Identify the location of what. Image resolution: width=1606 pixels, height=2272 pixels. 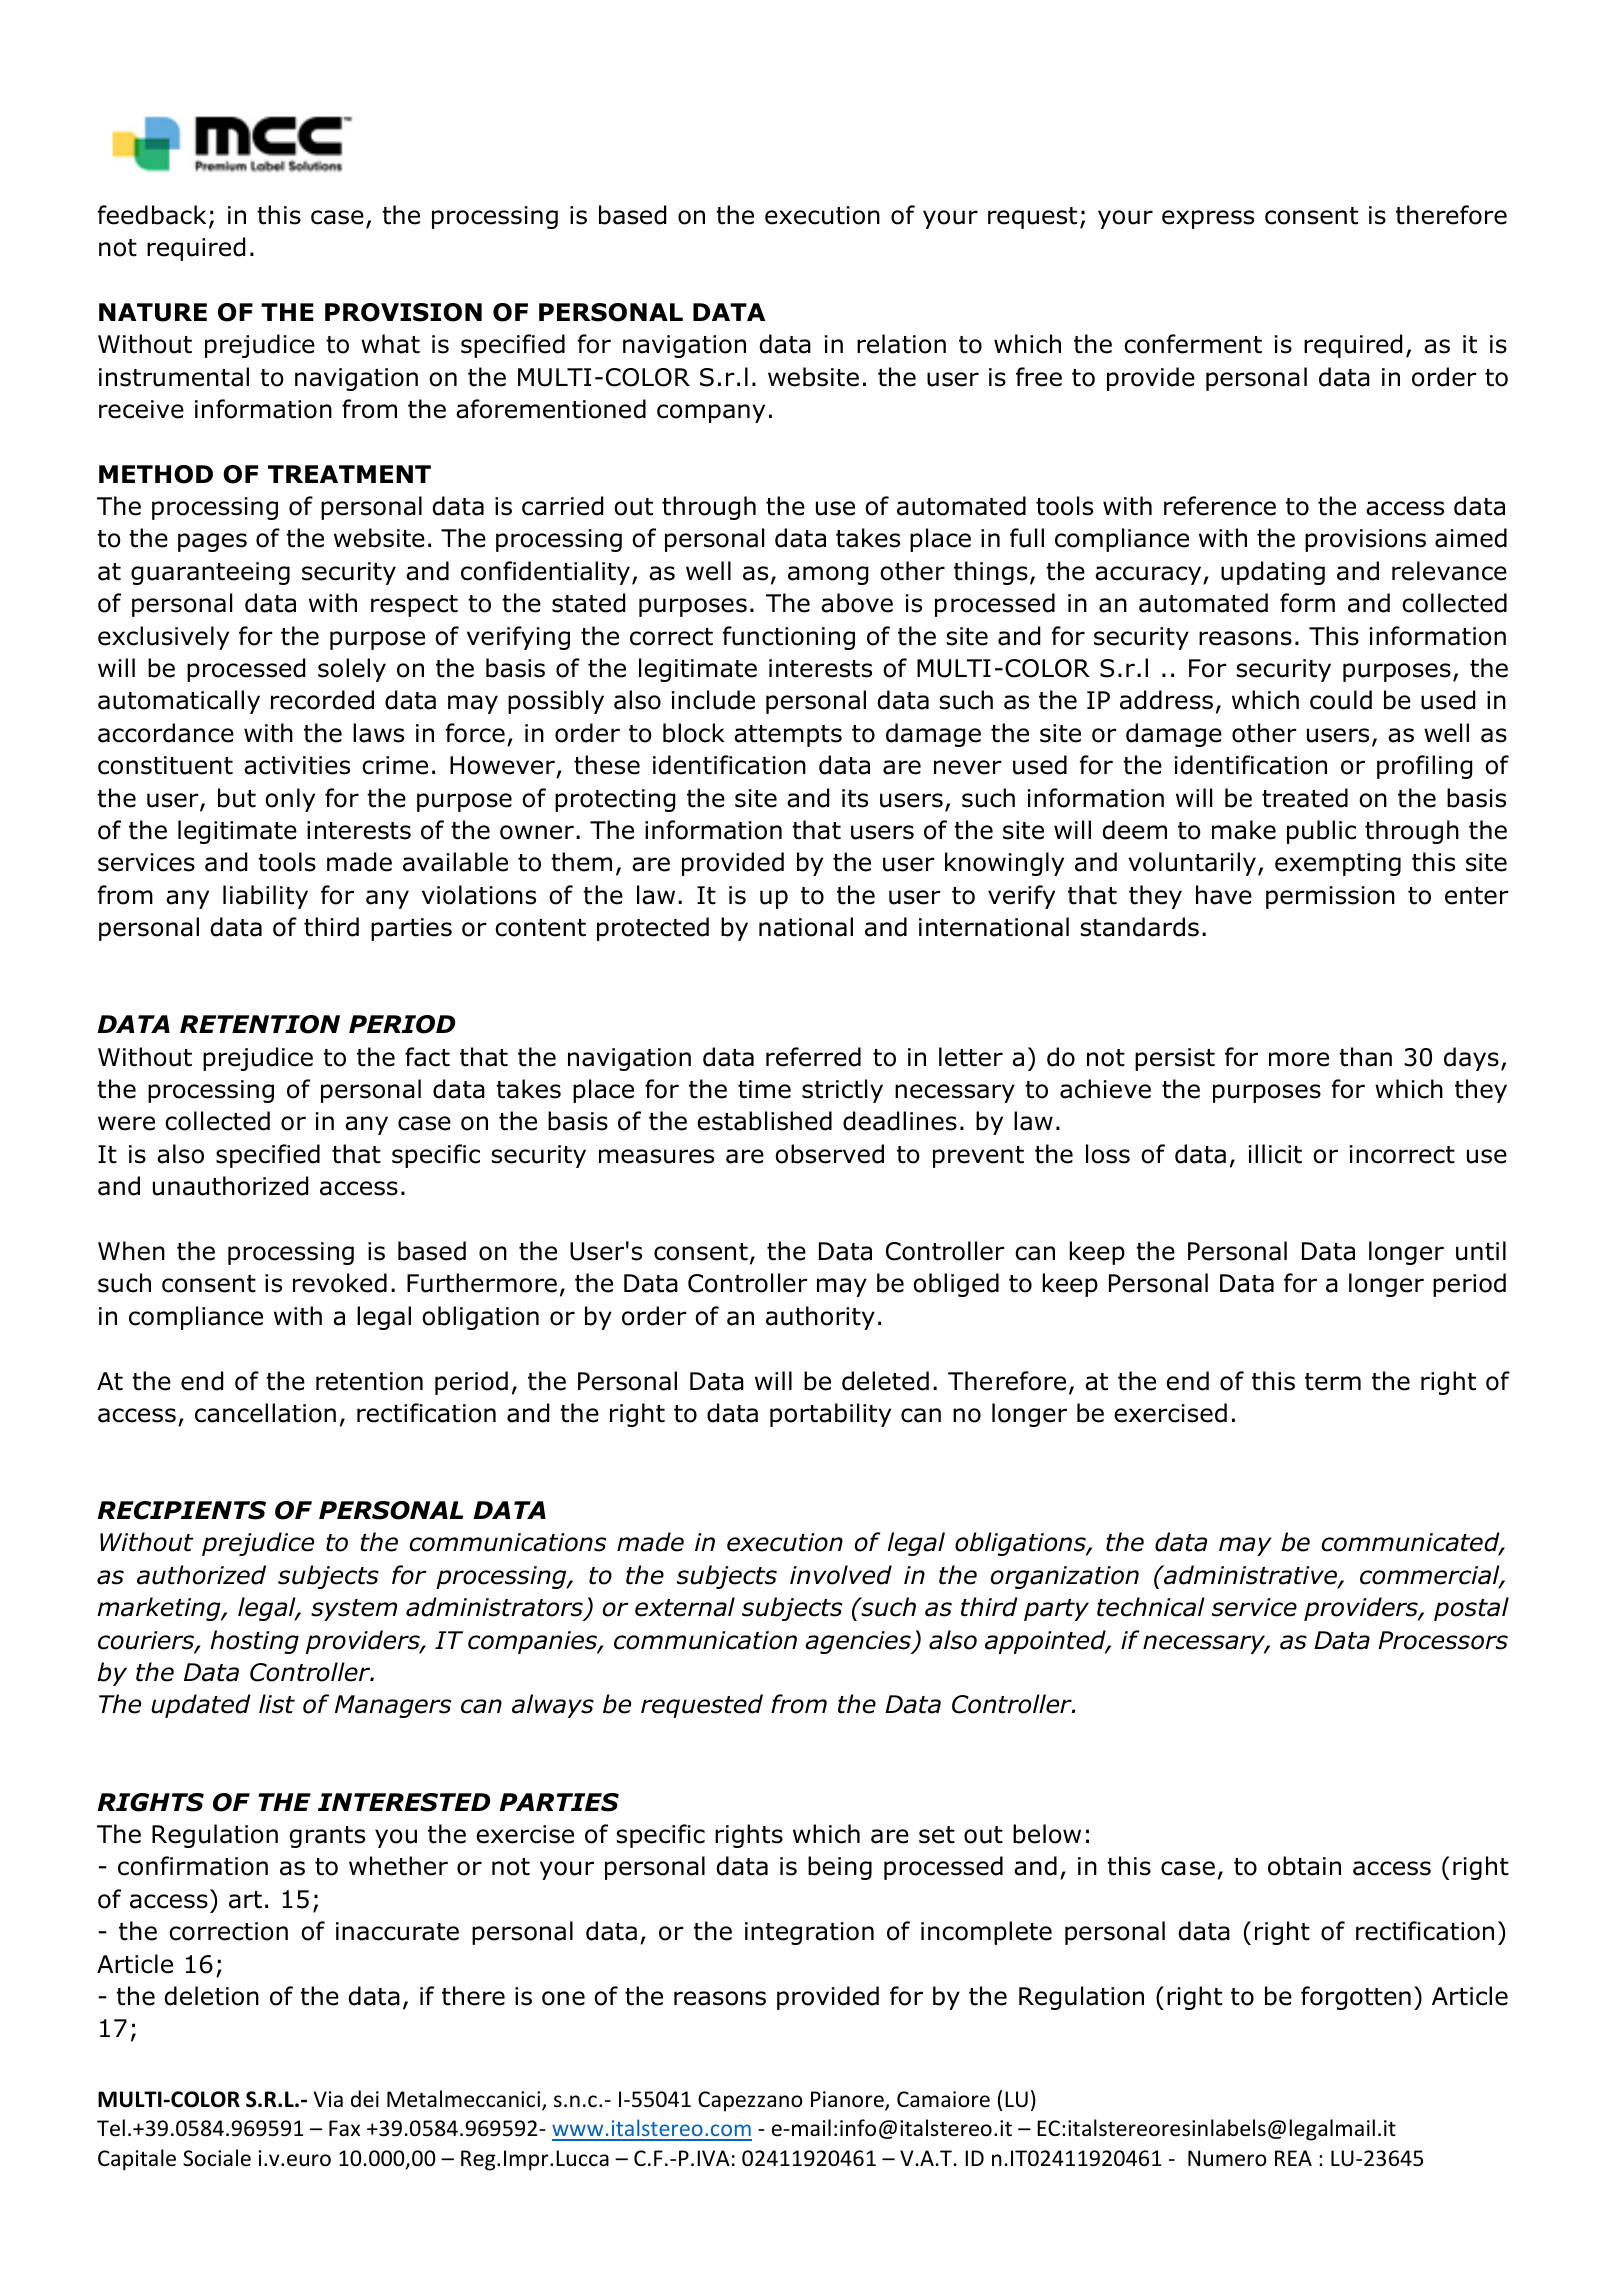
(390, 344).
